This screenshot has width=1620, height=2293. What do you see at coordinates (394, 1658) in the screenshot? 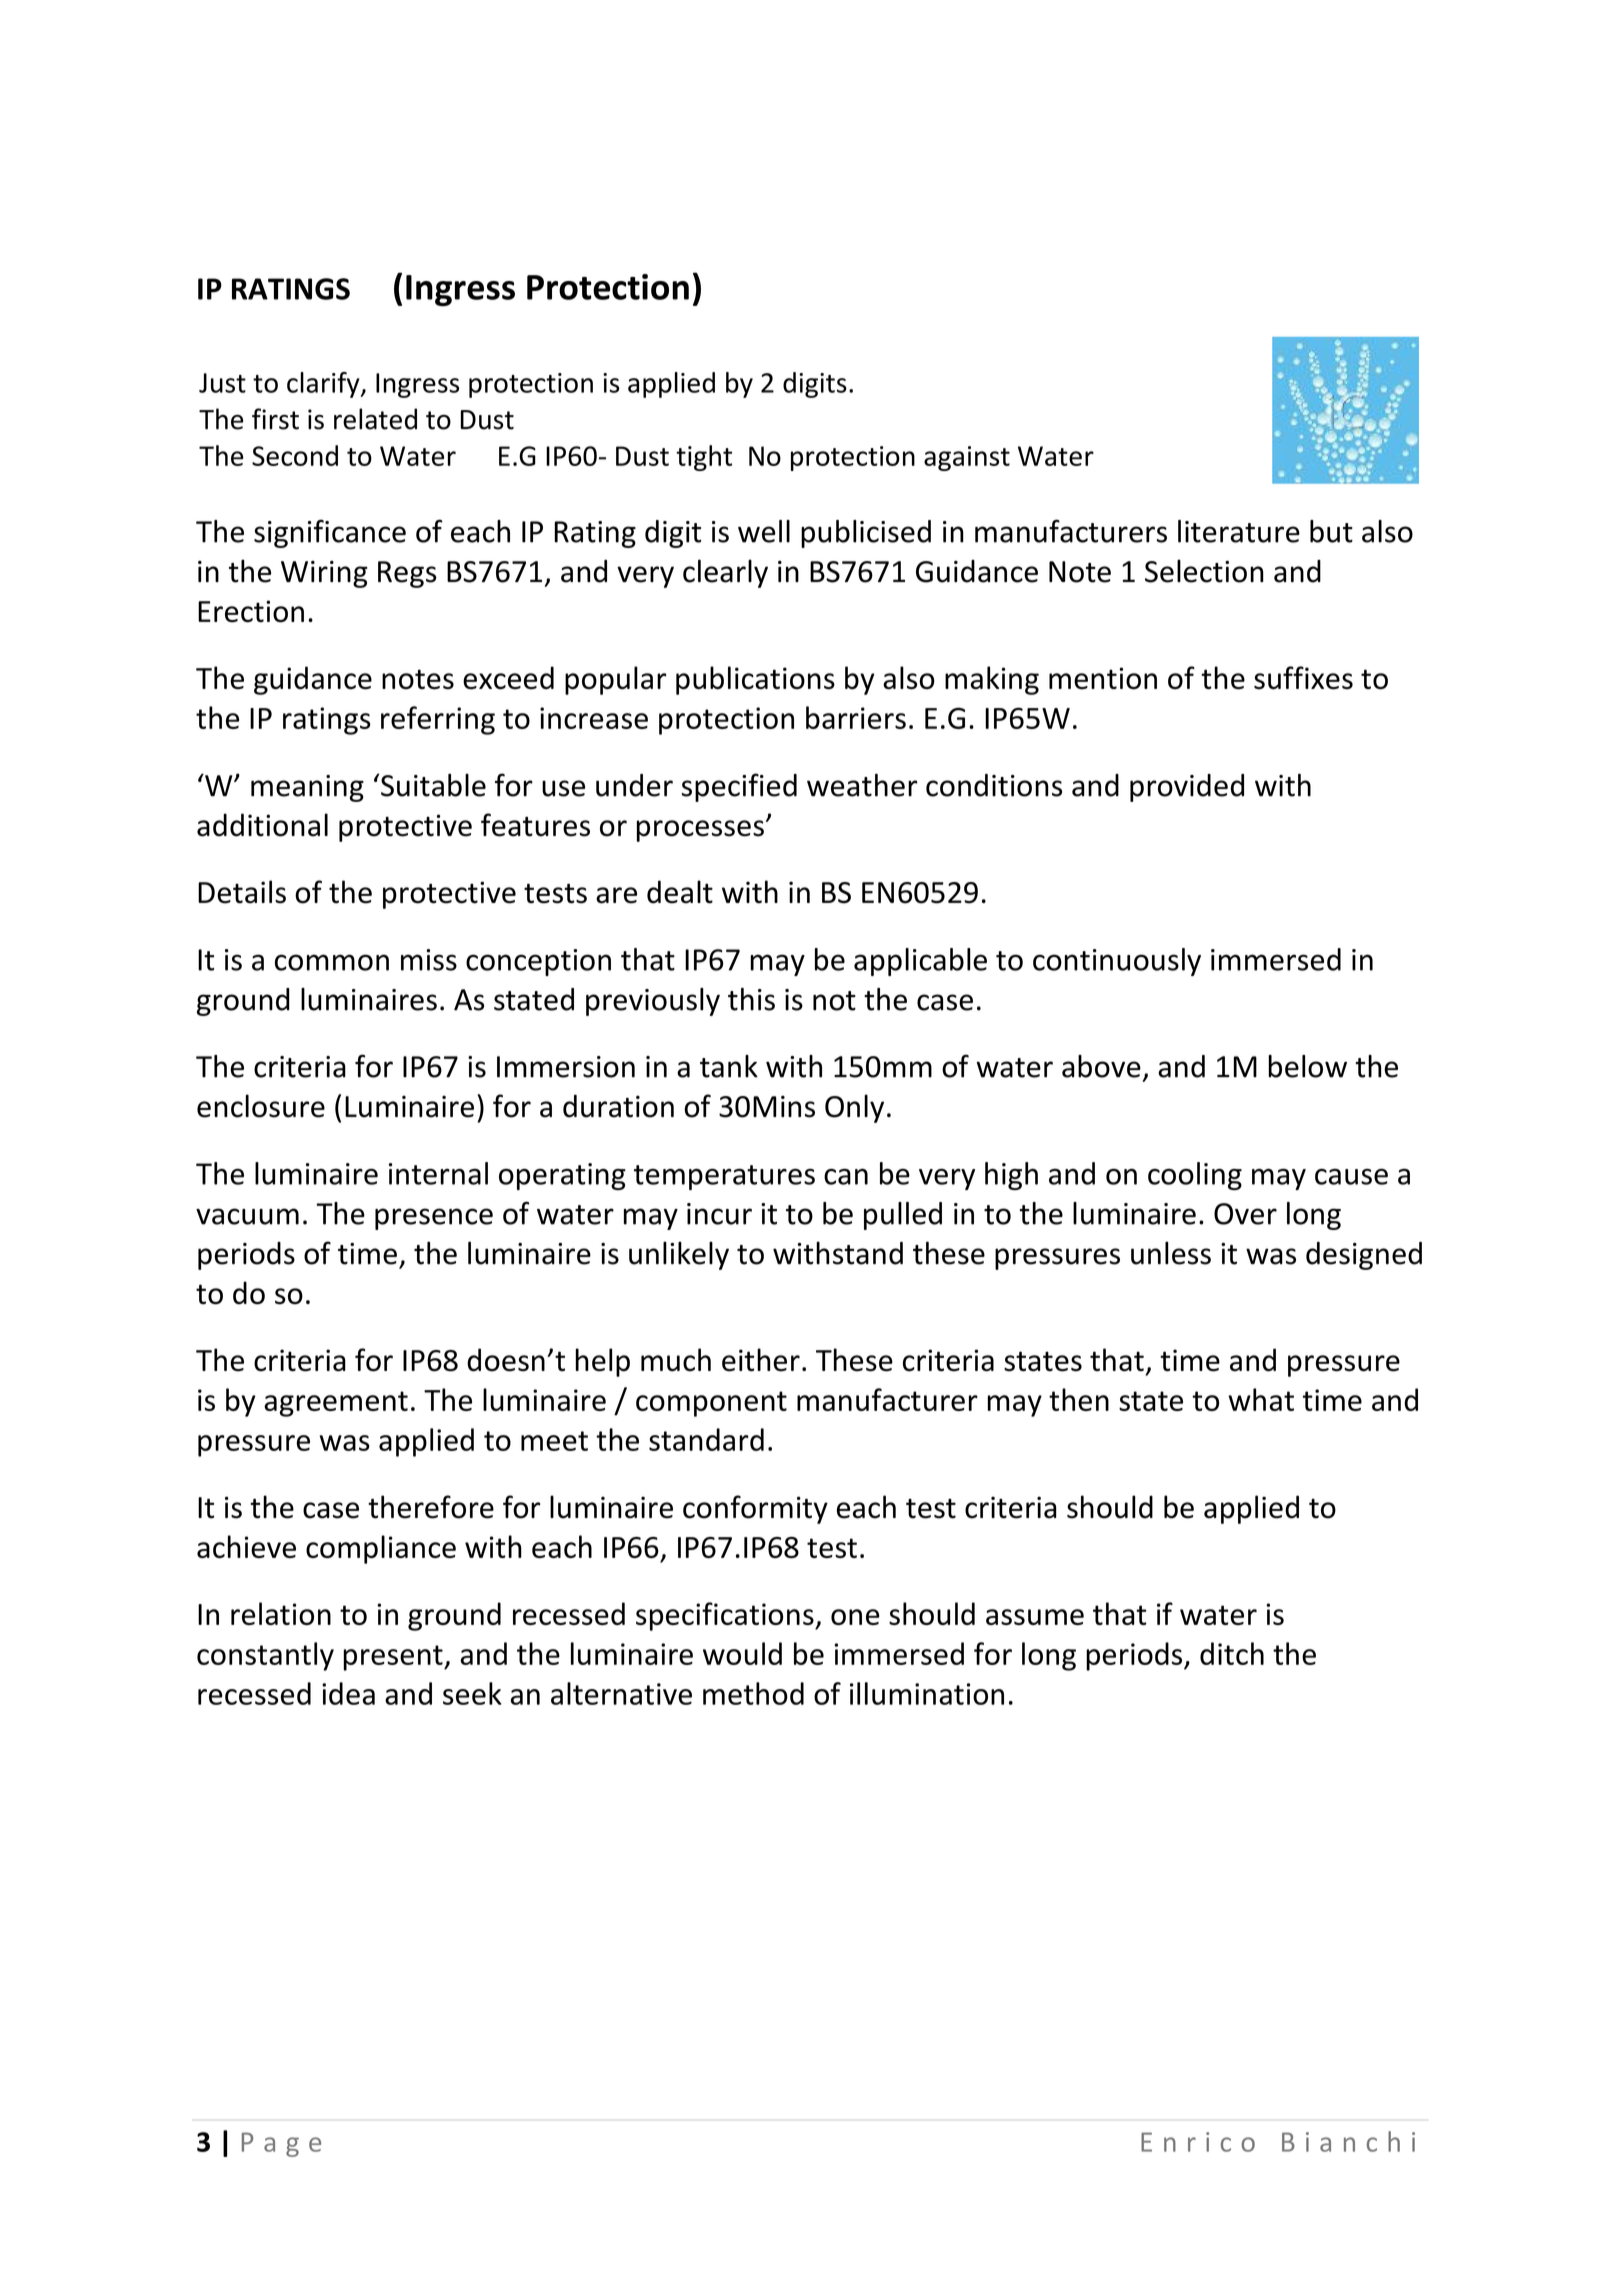
I see `present` at bounding box center [394, 1658].
